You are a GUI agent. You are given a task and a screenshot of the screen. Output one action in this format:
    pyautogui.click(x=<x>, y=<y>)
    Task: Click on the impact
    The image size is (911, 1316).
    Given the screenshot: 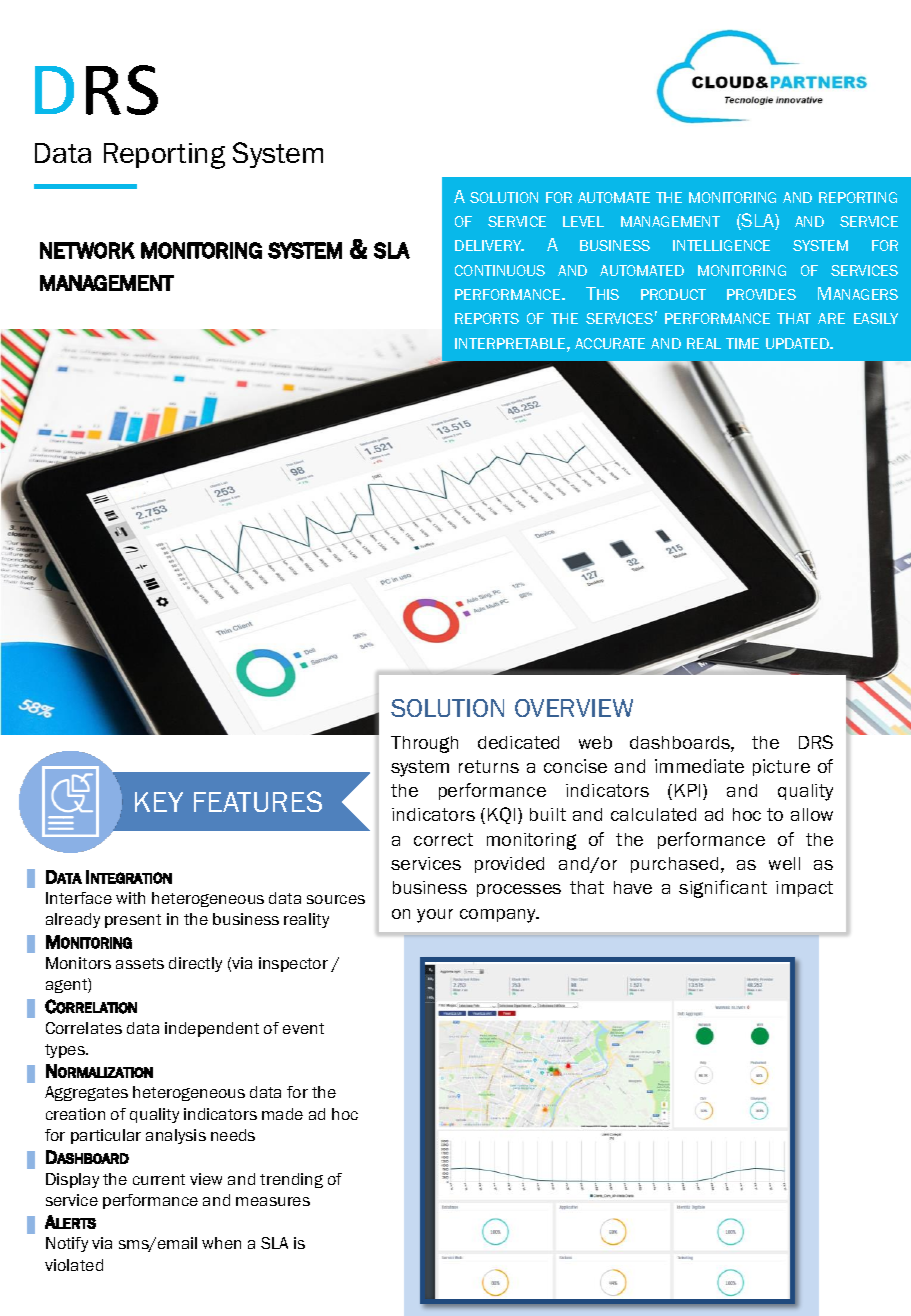 What is the action you would take?
    pyautogui.click(x=804, y=889)
